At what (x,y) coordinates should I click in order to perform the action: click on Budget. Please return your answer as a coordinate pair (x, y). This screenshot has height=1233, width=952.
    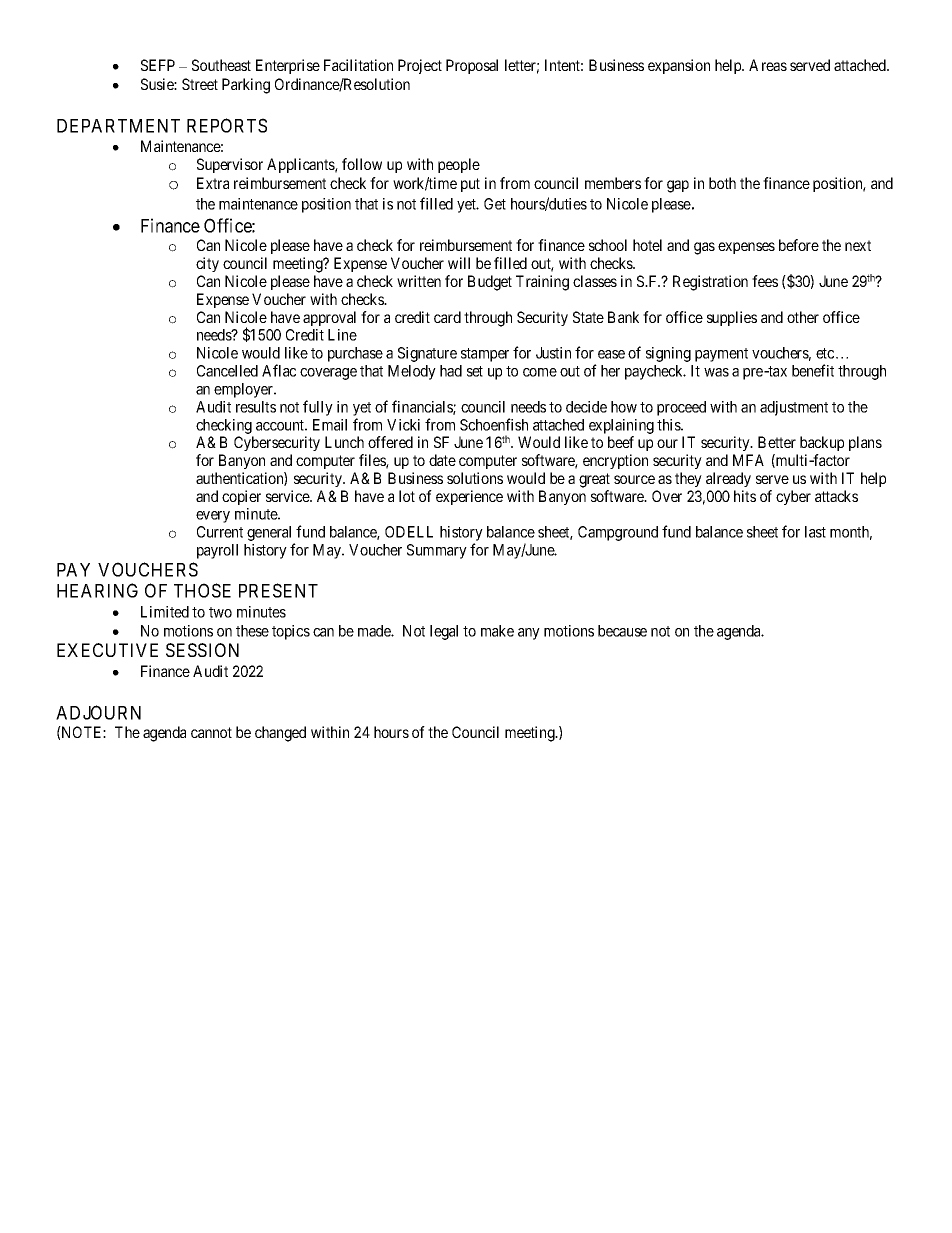
    Looking at the image, I should click on (490, 283).
